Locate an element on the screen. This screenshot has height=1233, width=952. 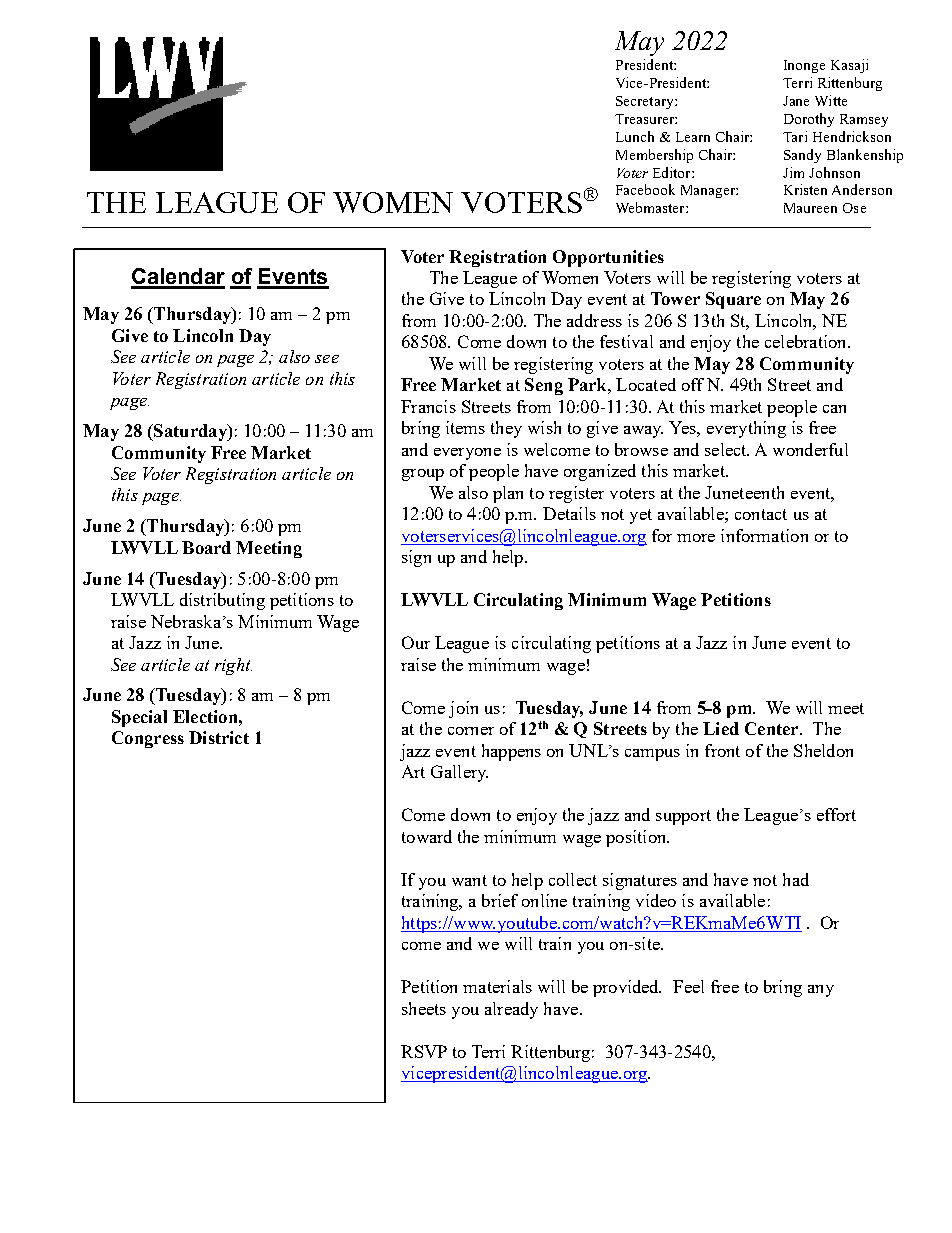
information is located at coordinates (764, 535).
